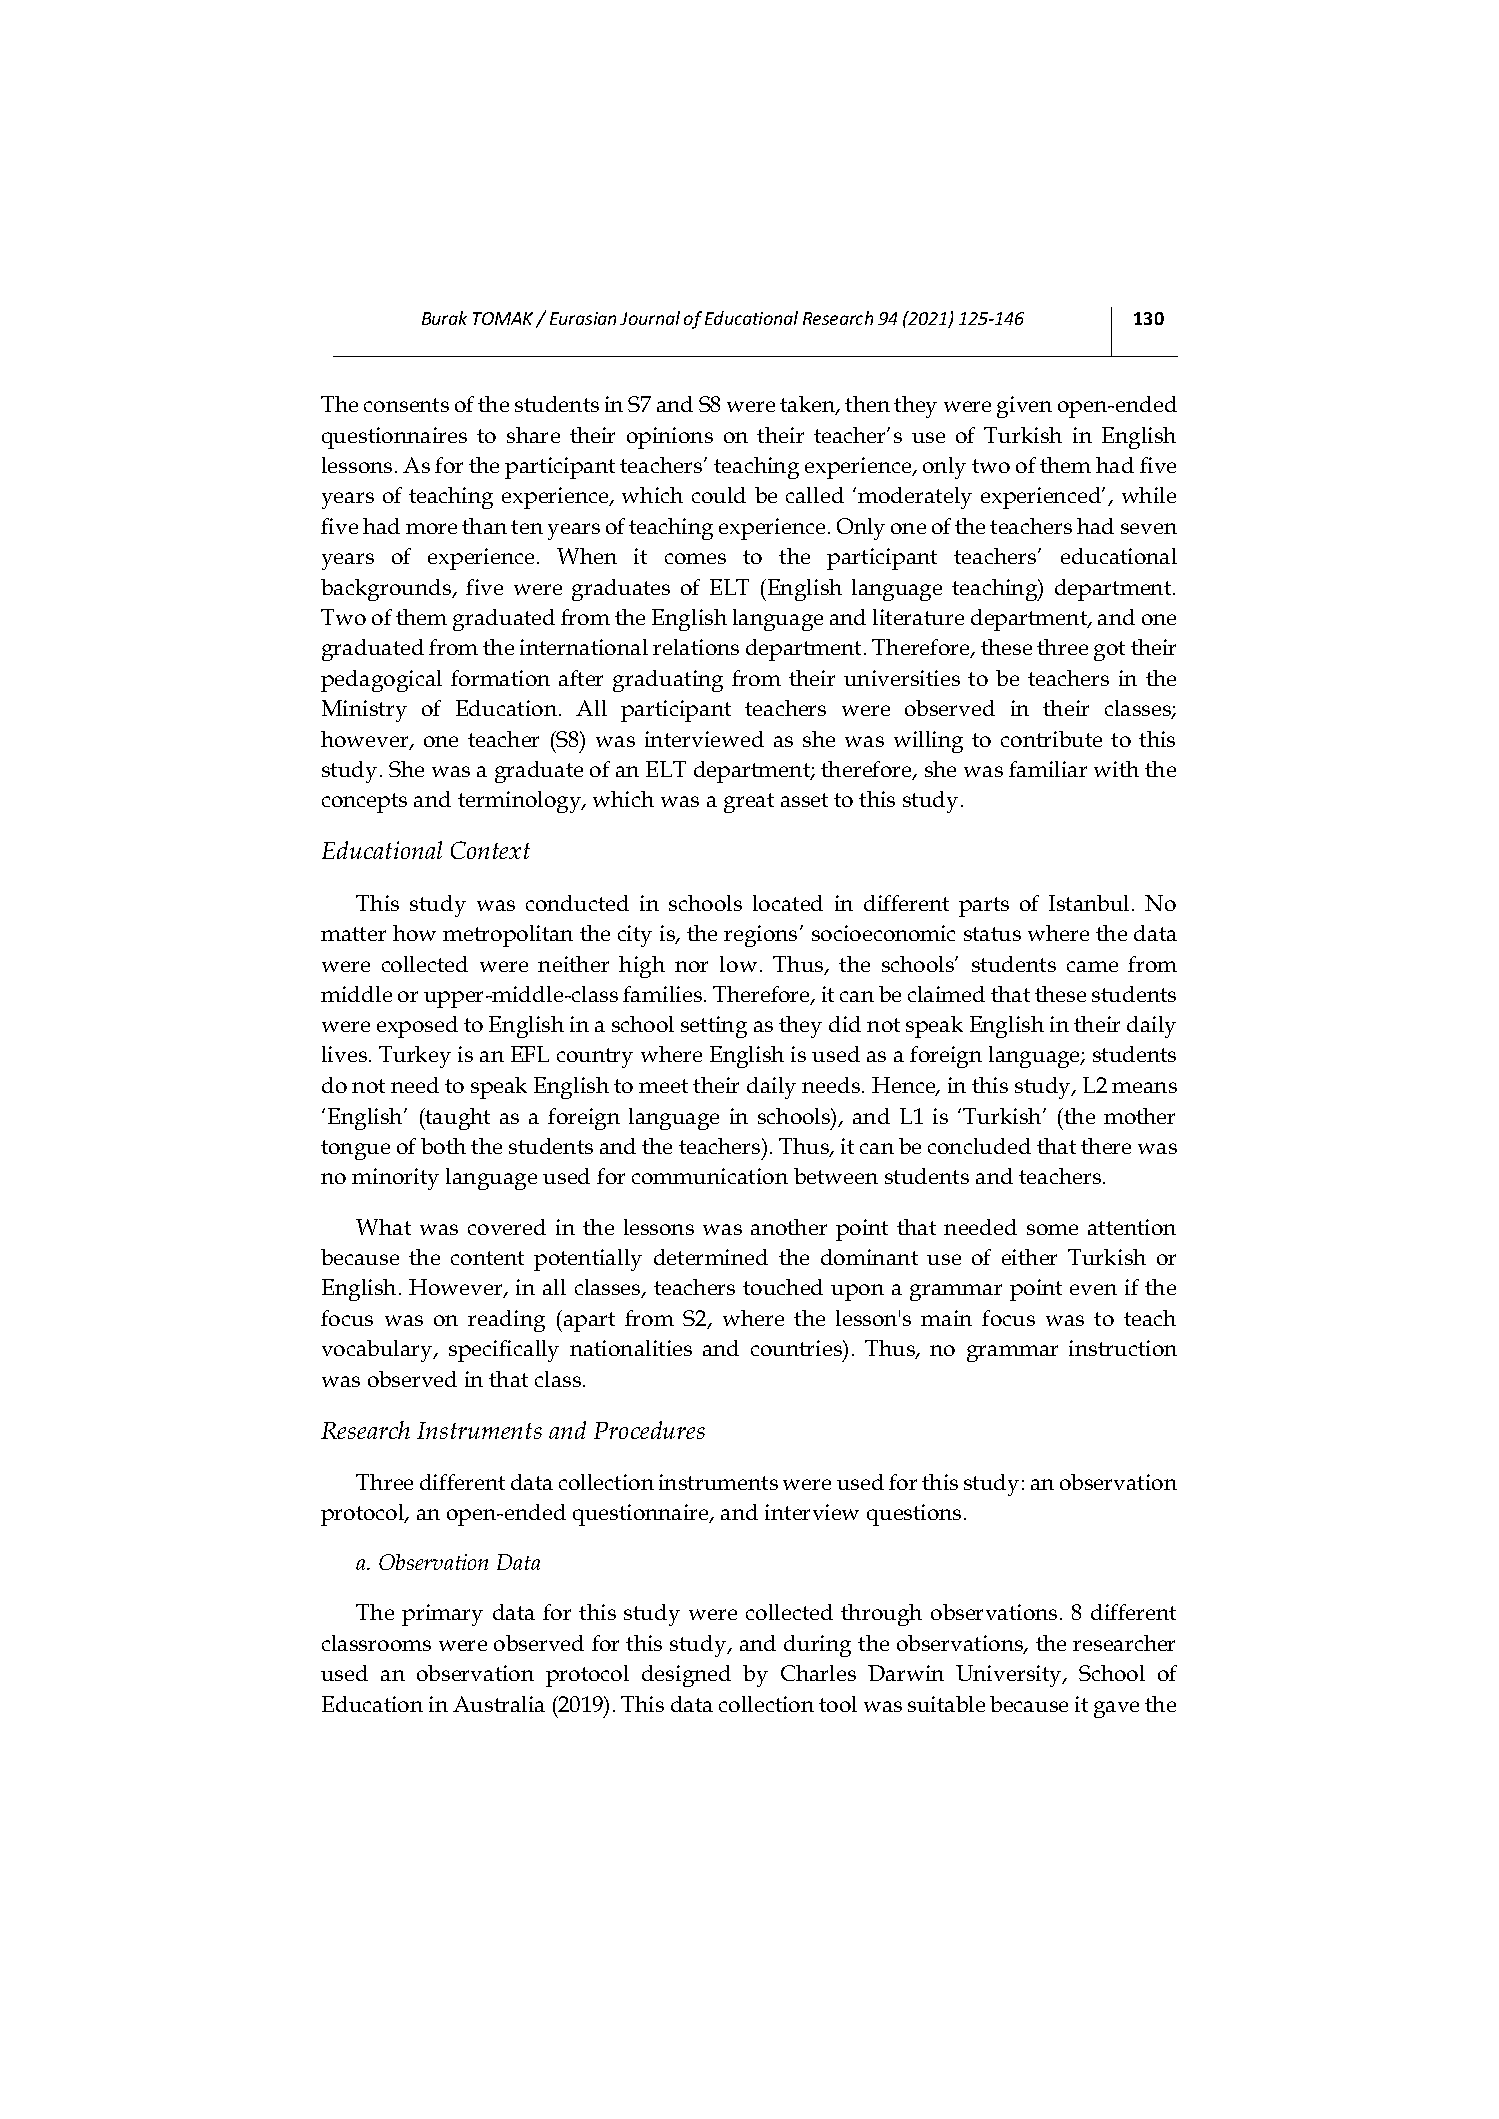 Image resolution: width=1499 pixels, height=2119 pixels. What do you see at coordinates (364, 803) in the image?
I see `concepts` at bounding box center [364, 803].
